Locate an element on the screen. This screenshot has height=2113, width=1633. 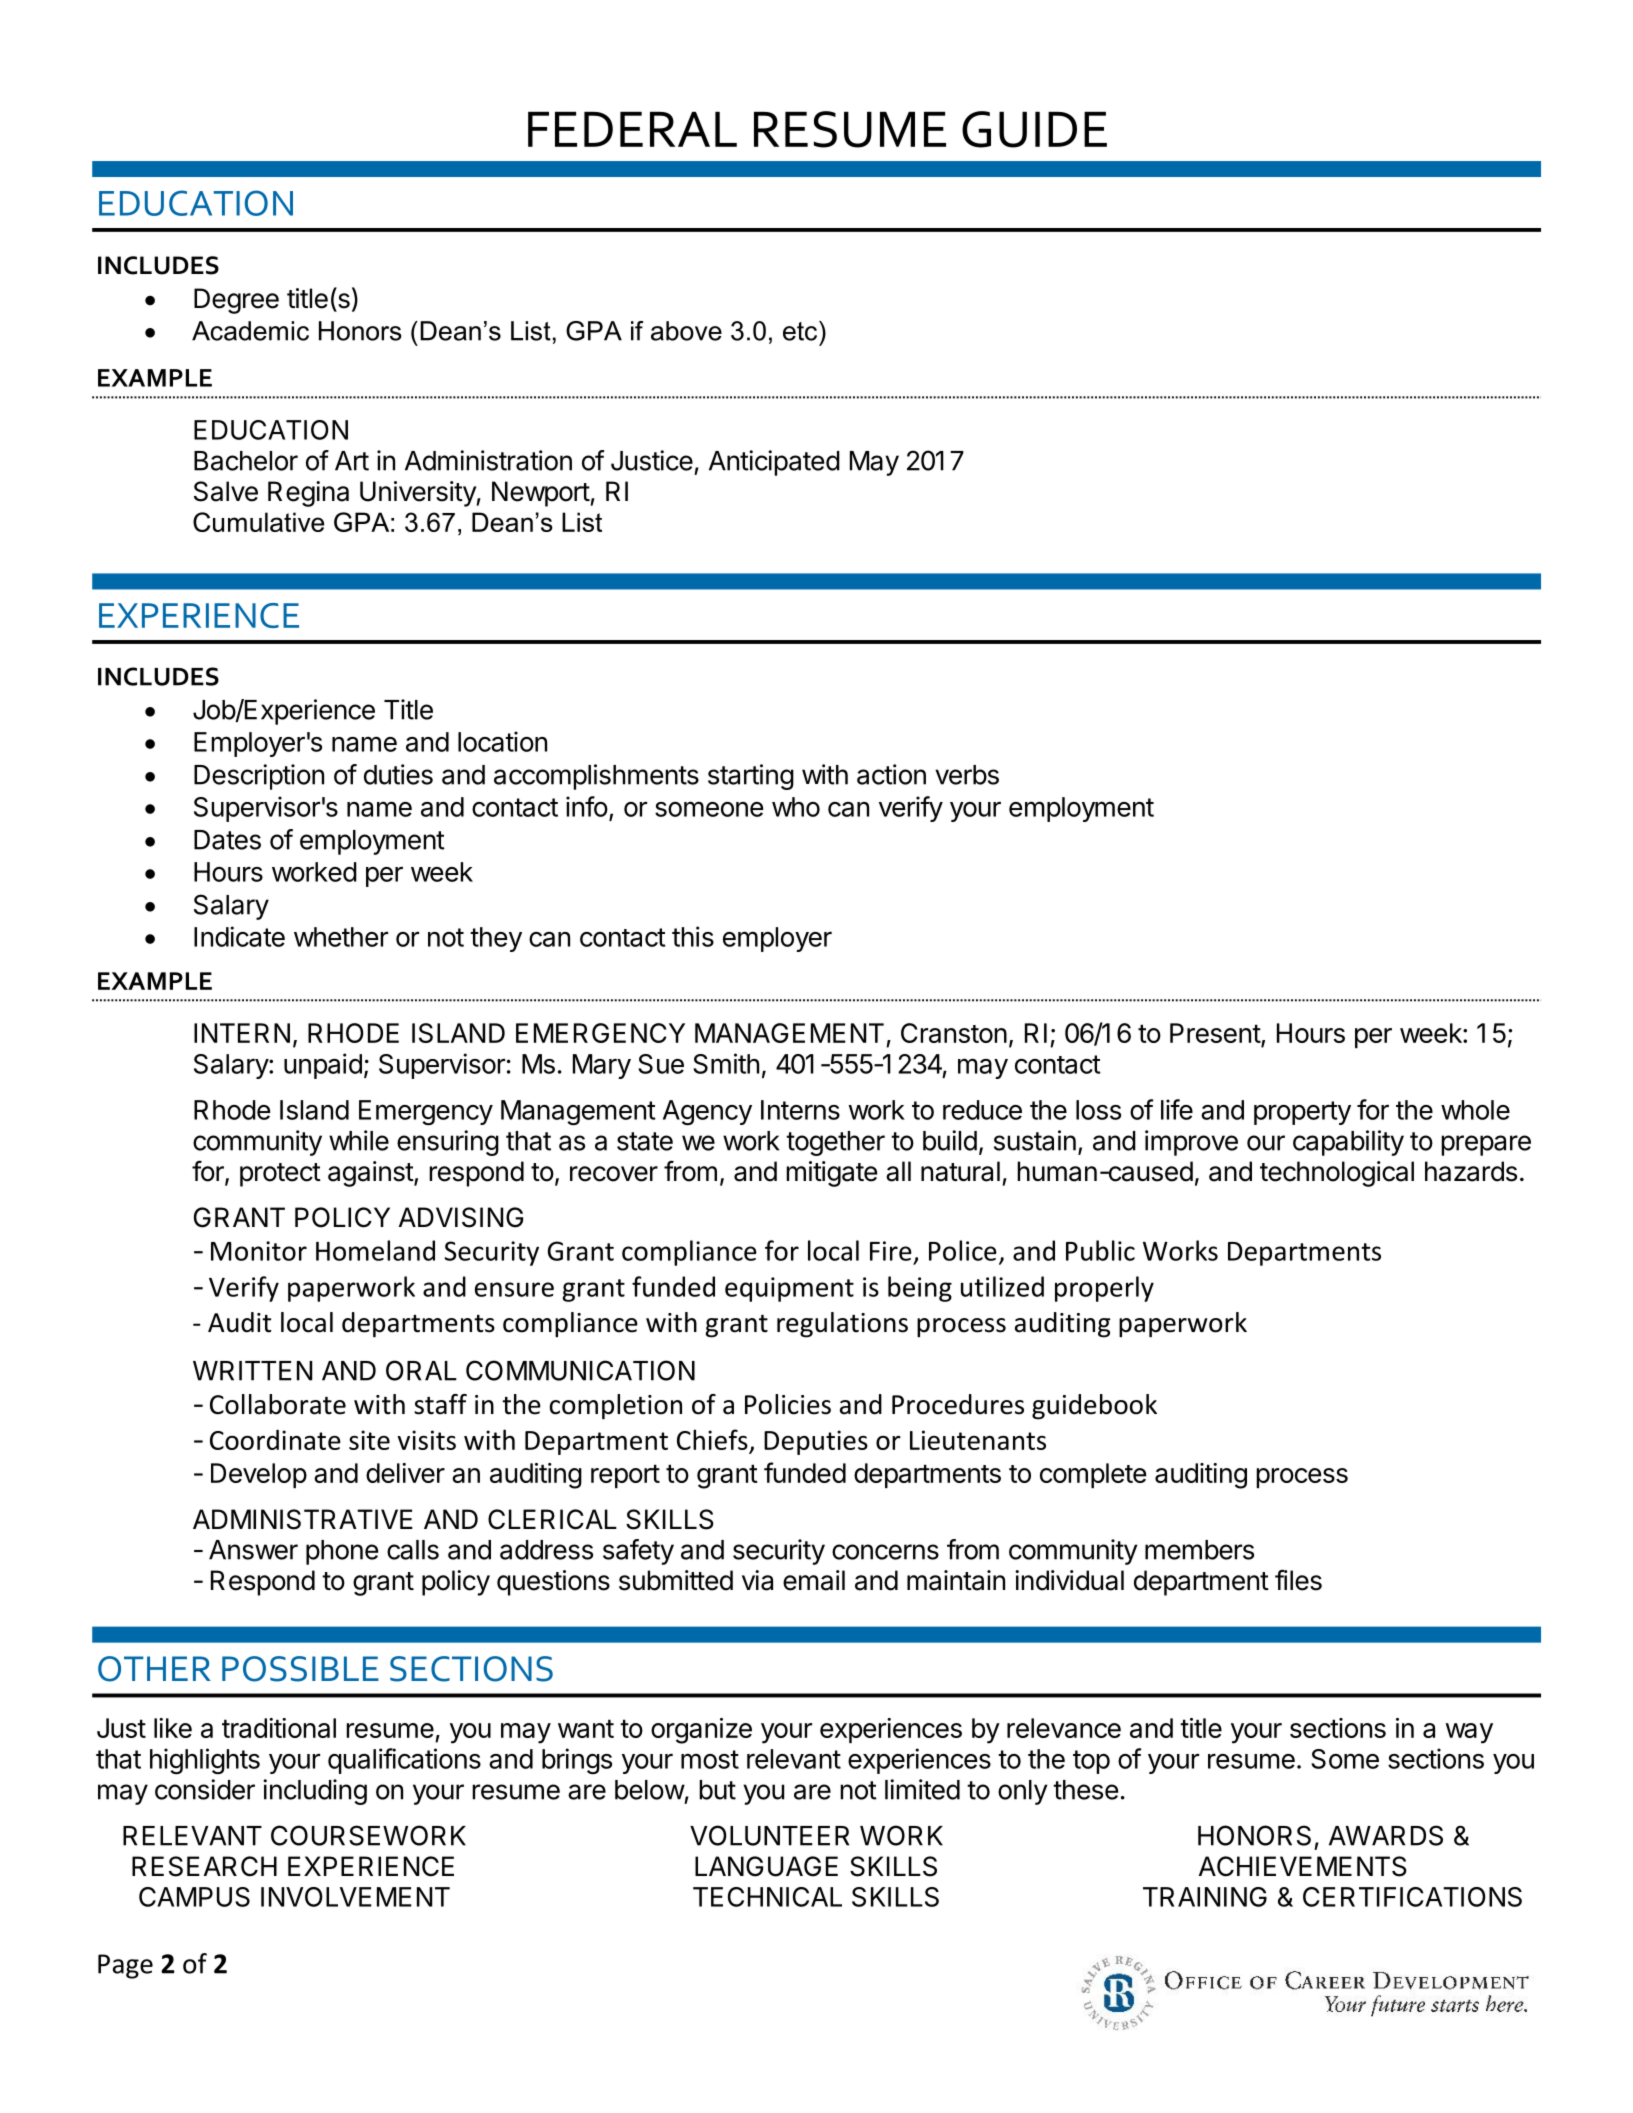
regulations is located at coordinates (842, 1325).
